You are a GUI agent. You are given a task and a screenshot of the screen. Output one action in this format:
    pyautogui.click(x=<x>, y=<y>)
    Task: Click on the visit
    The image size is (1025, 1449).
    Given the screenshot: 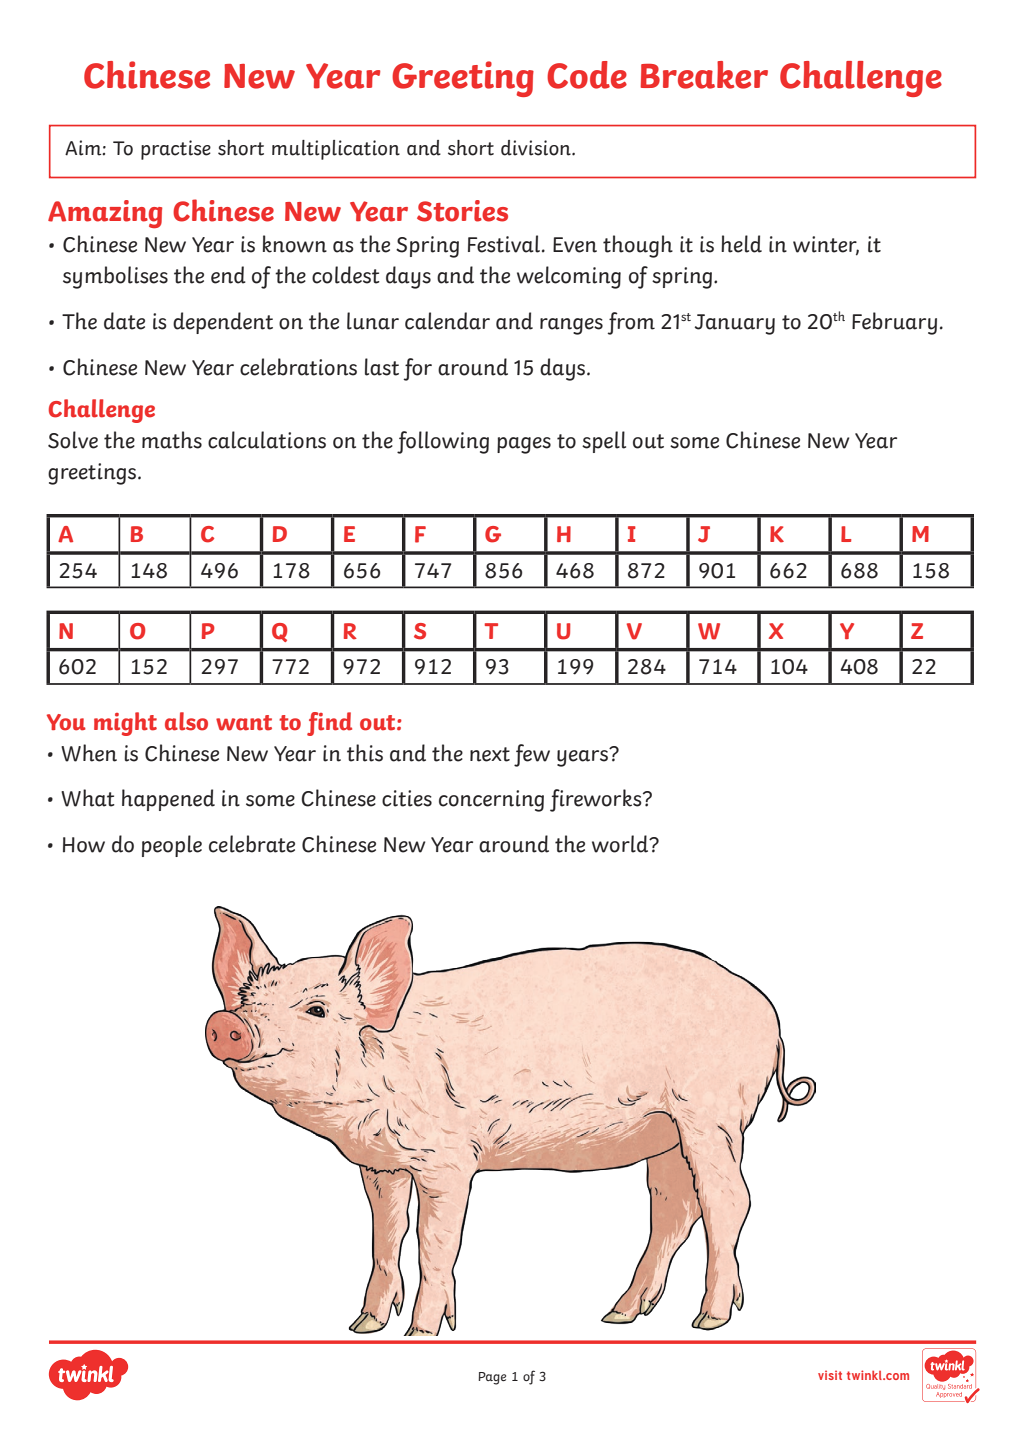 What is the action you would take?
    pyautogui.click(x=830, y=1375)
